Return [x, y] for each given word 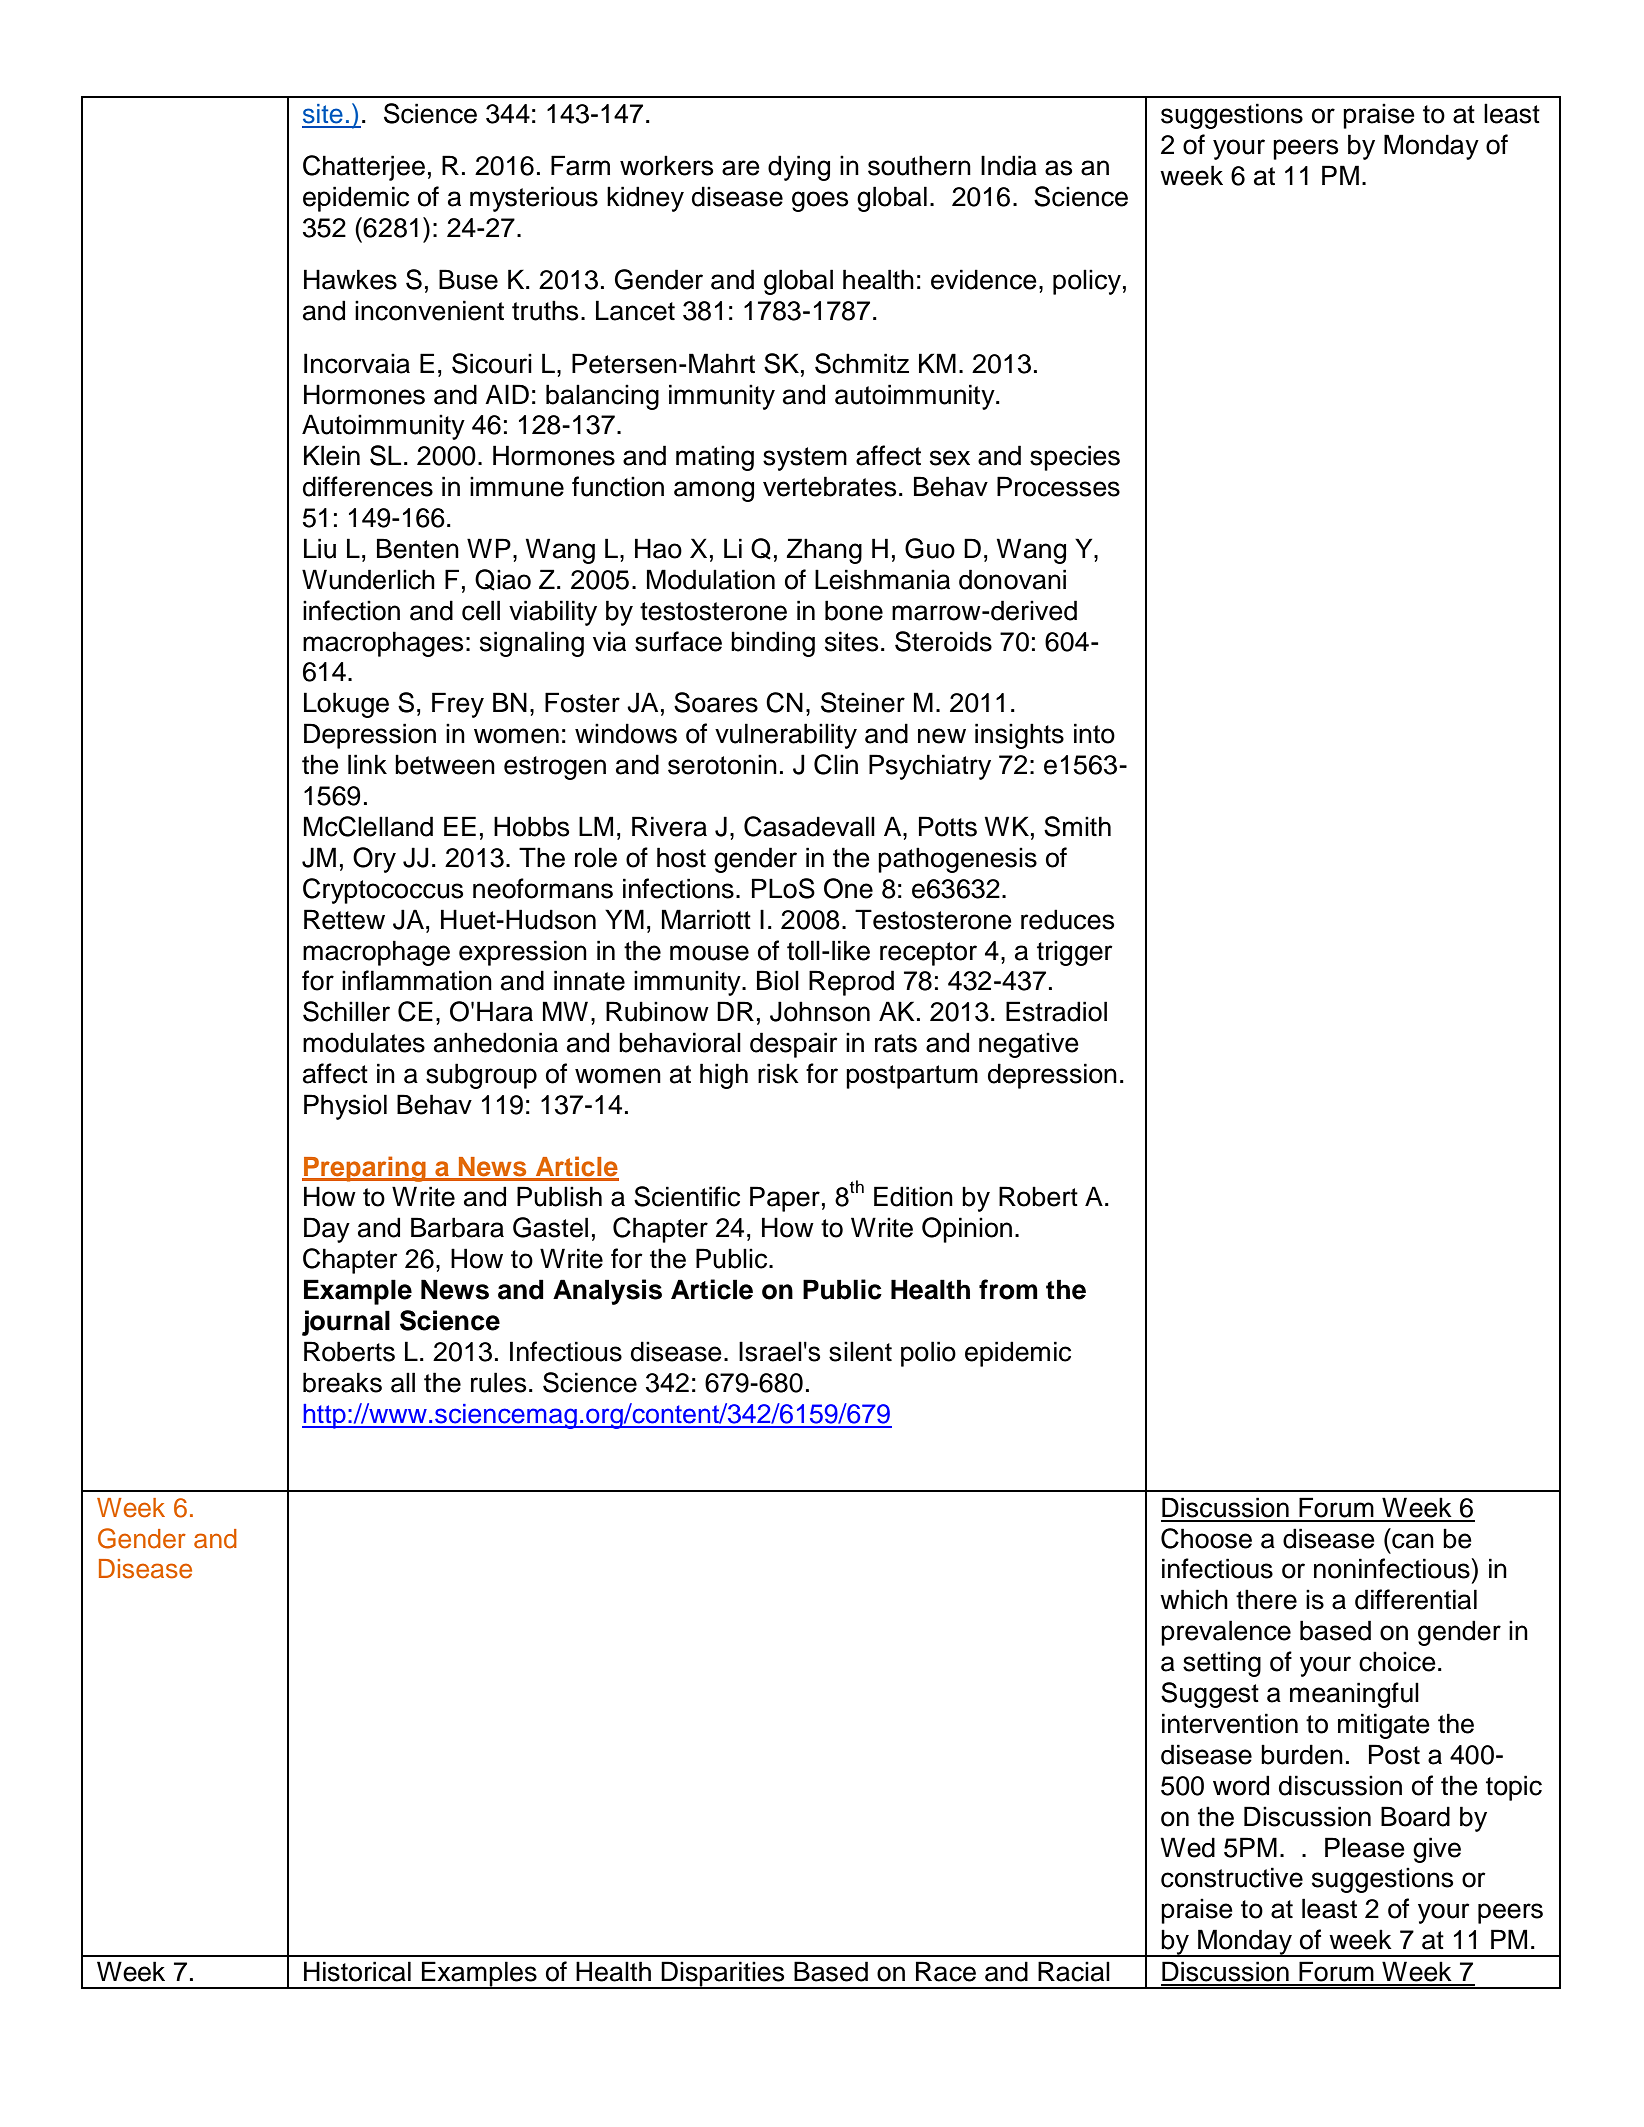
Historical [357, 1971]
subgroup [481, 1076]
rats [896, 1043]
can [1413, 1541]
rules [498, 1382]
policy [1087, 282]
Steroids [943, 641]
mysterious [534, 199]
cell [481, 610]
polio [928, 1354]
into [1094, 733]
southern [919, 165]
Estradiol [1056, 1011]
